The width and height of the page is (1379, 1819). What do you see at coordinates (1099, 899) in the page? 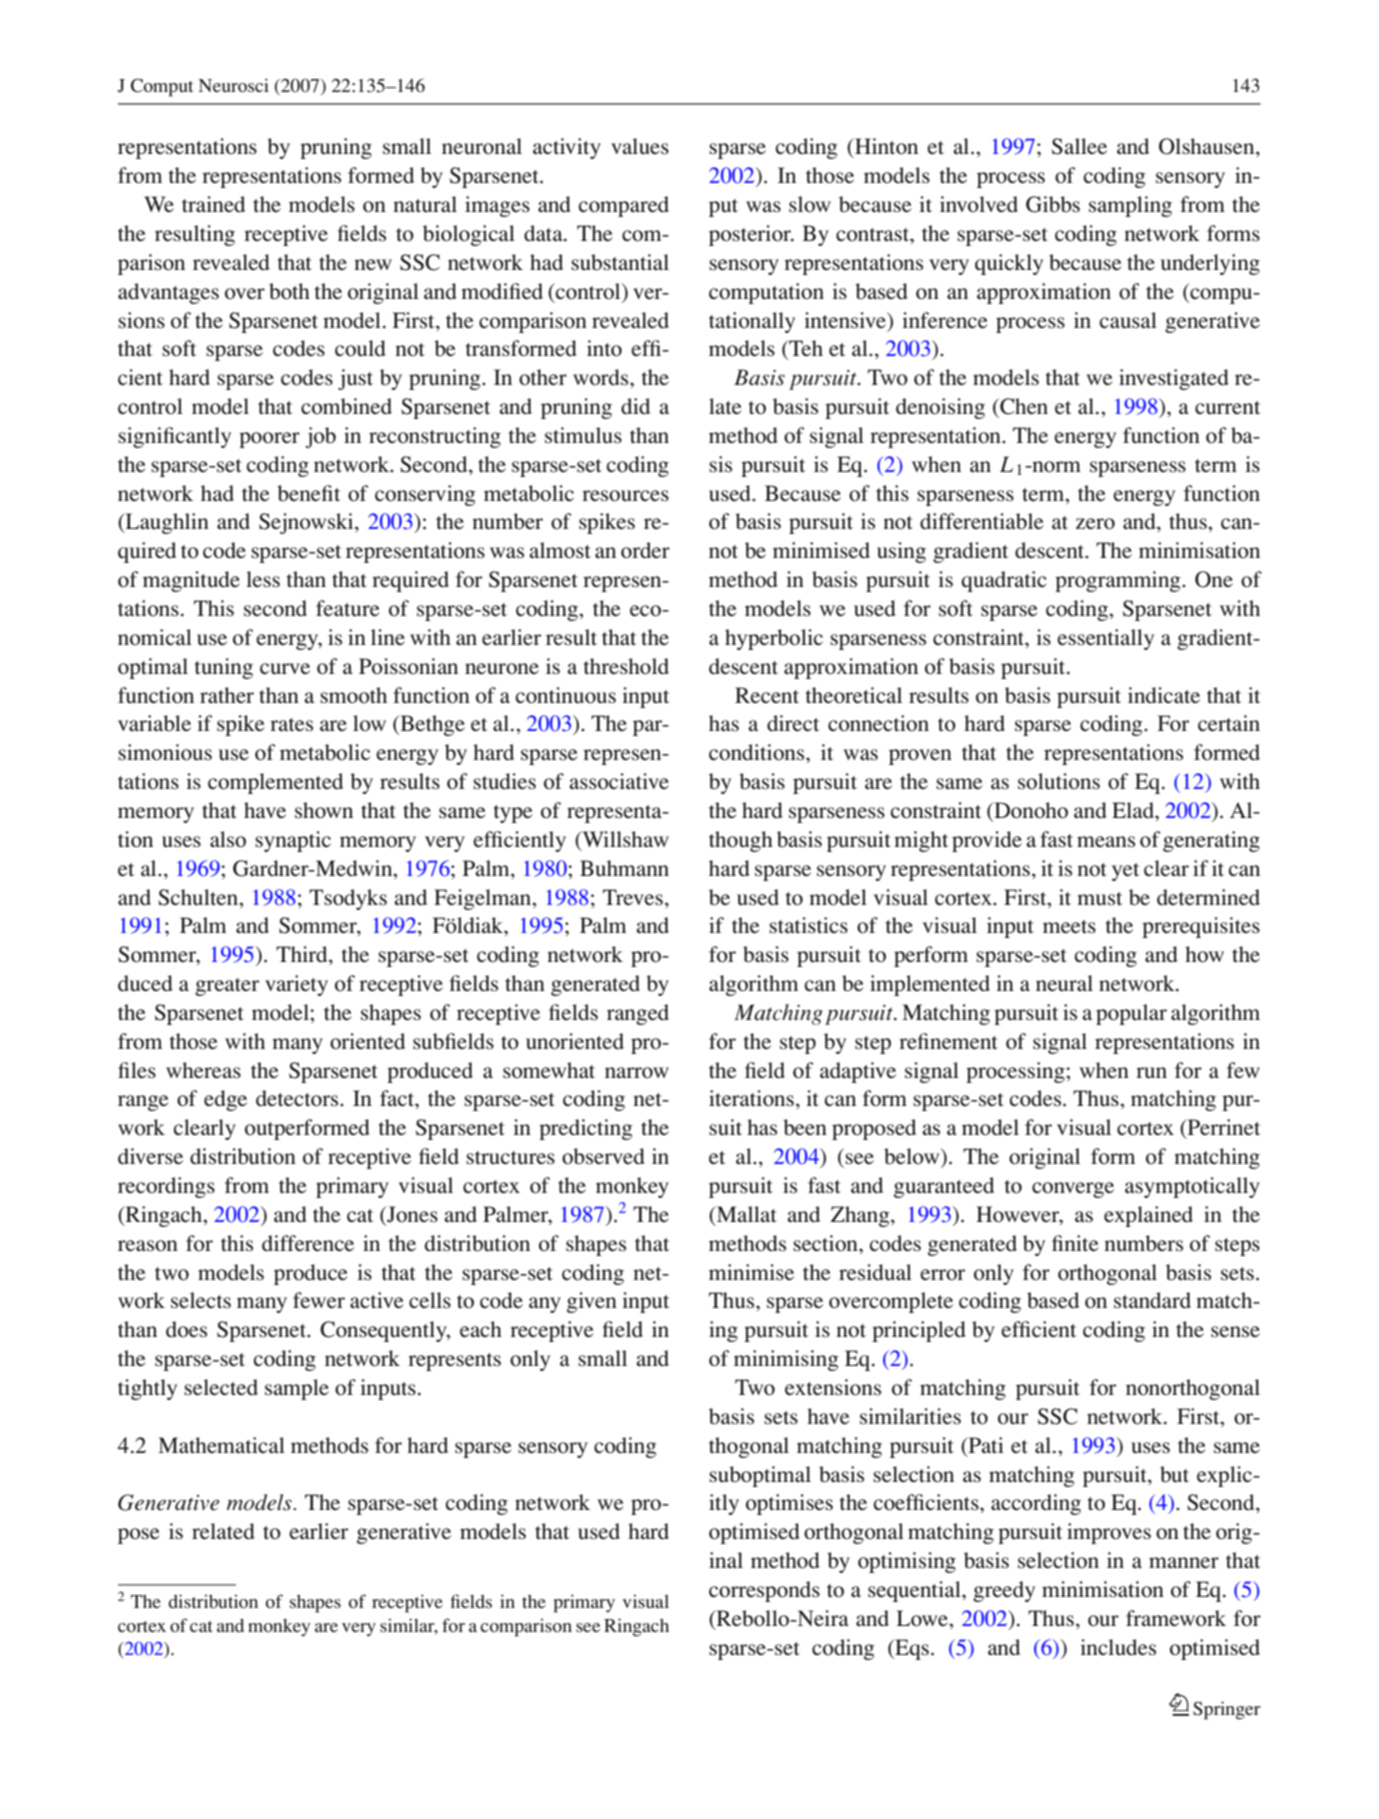
I see `must` at bounding box center [1099, 899].
